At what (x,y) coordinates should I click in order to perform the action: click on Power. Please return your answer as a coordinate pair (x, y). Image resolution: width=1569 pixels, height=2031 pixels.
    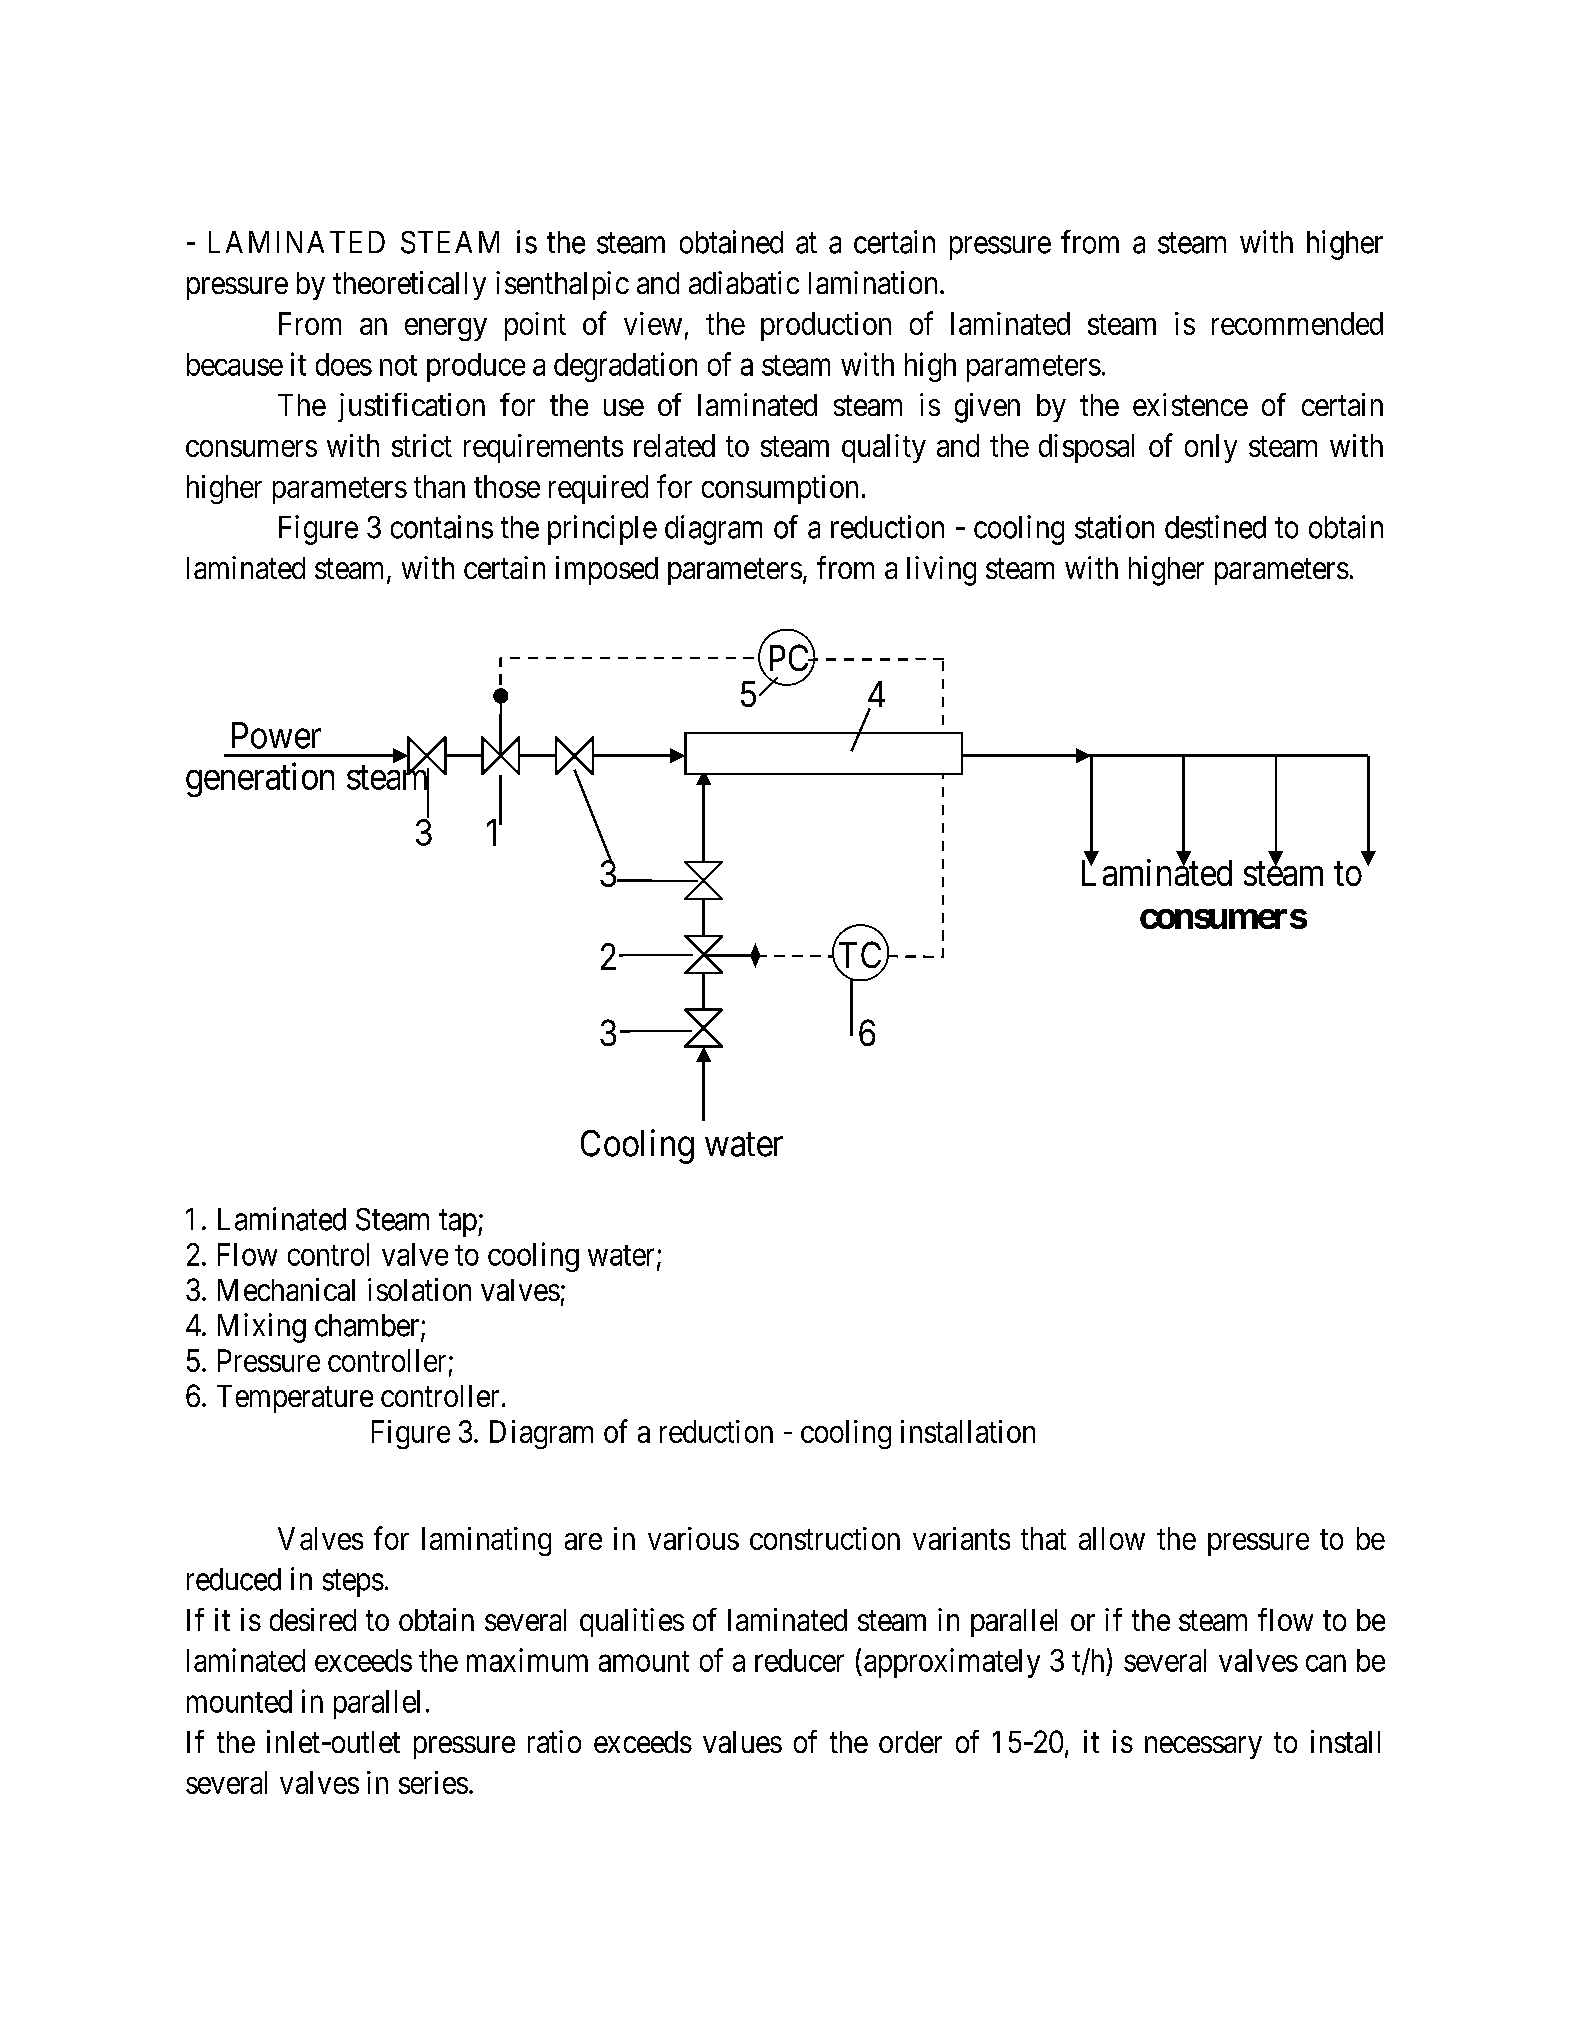
    Looking at the image, I should click on (276, 735).
